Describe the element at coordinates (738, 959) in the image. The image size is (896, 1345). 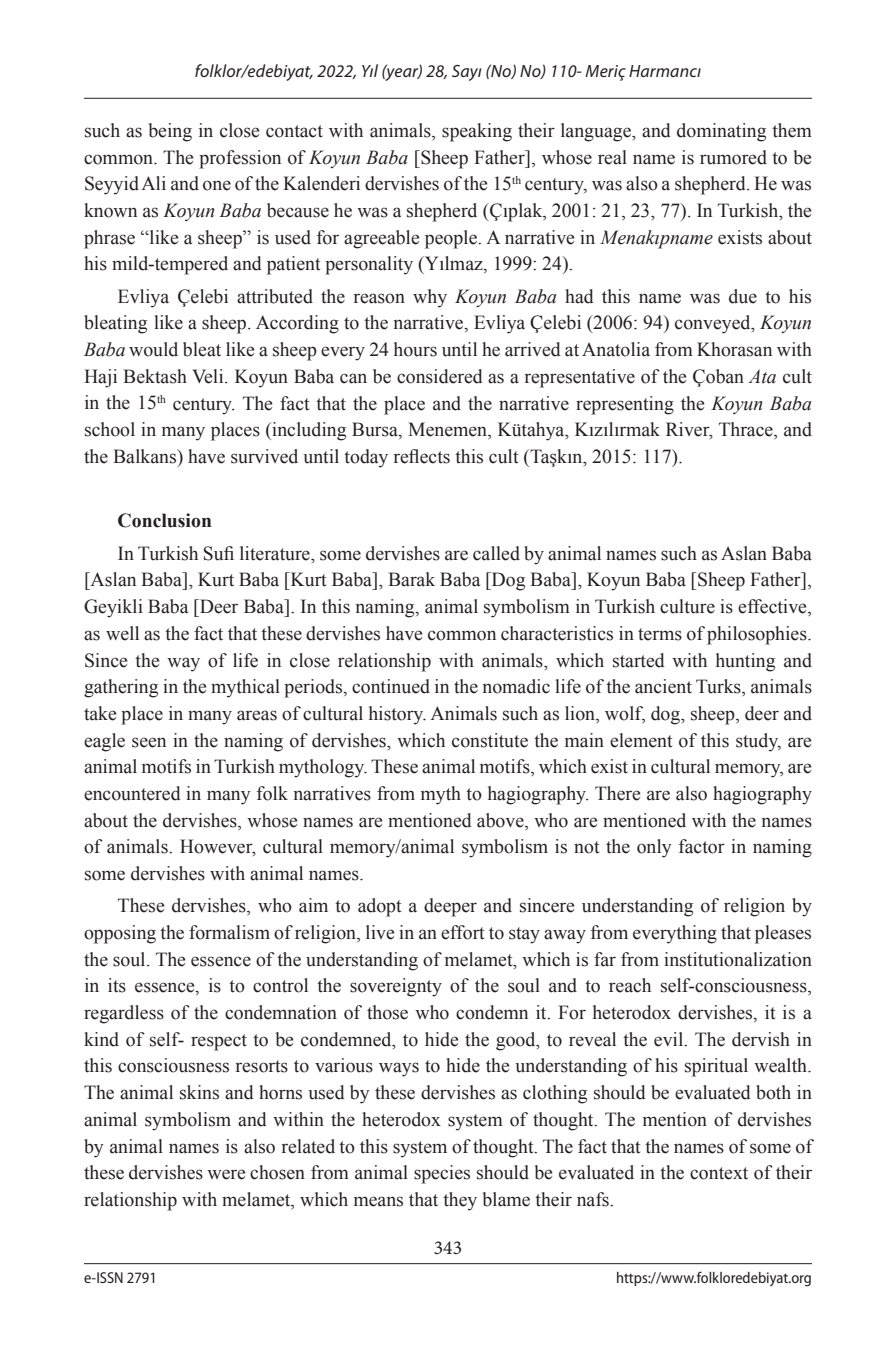
I see `institutionalization` at that location.
